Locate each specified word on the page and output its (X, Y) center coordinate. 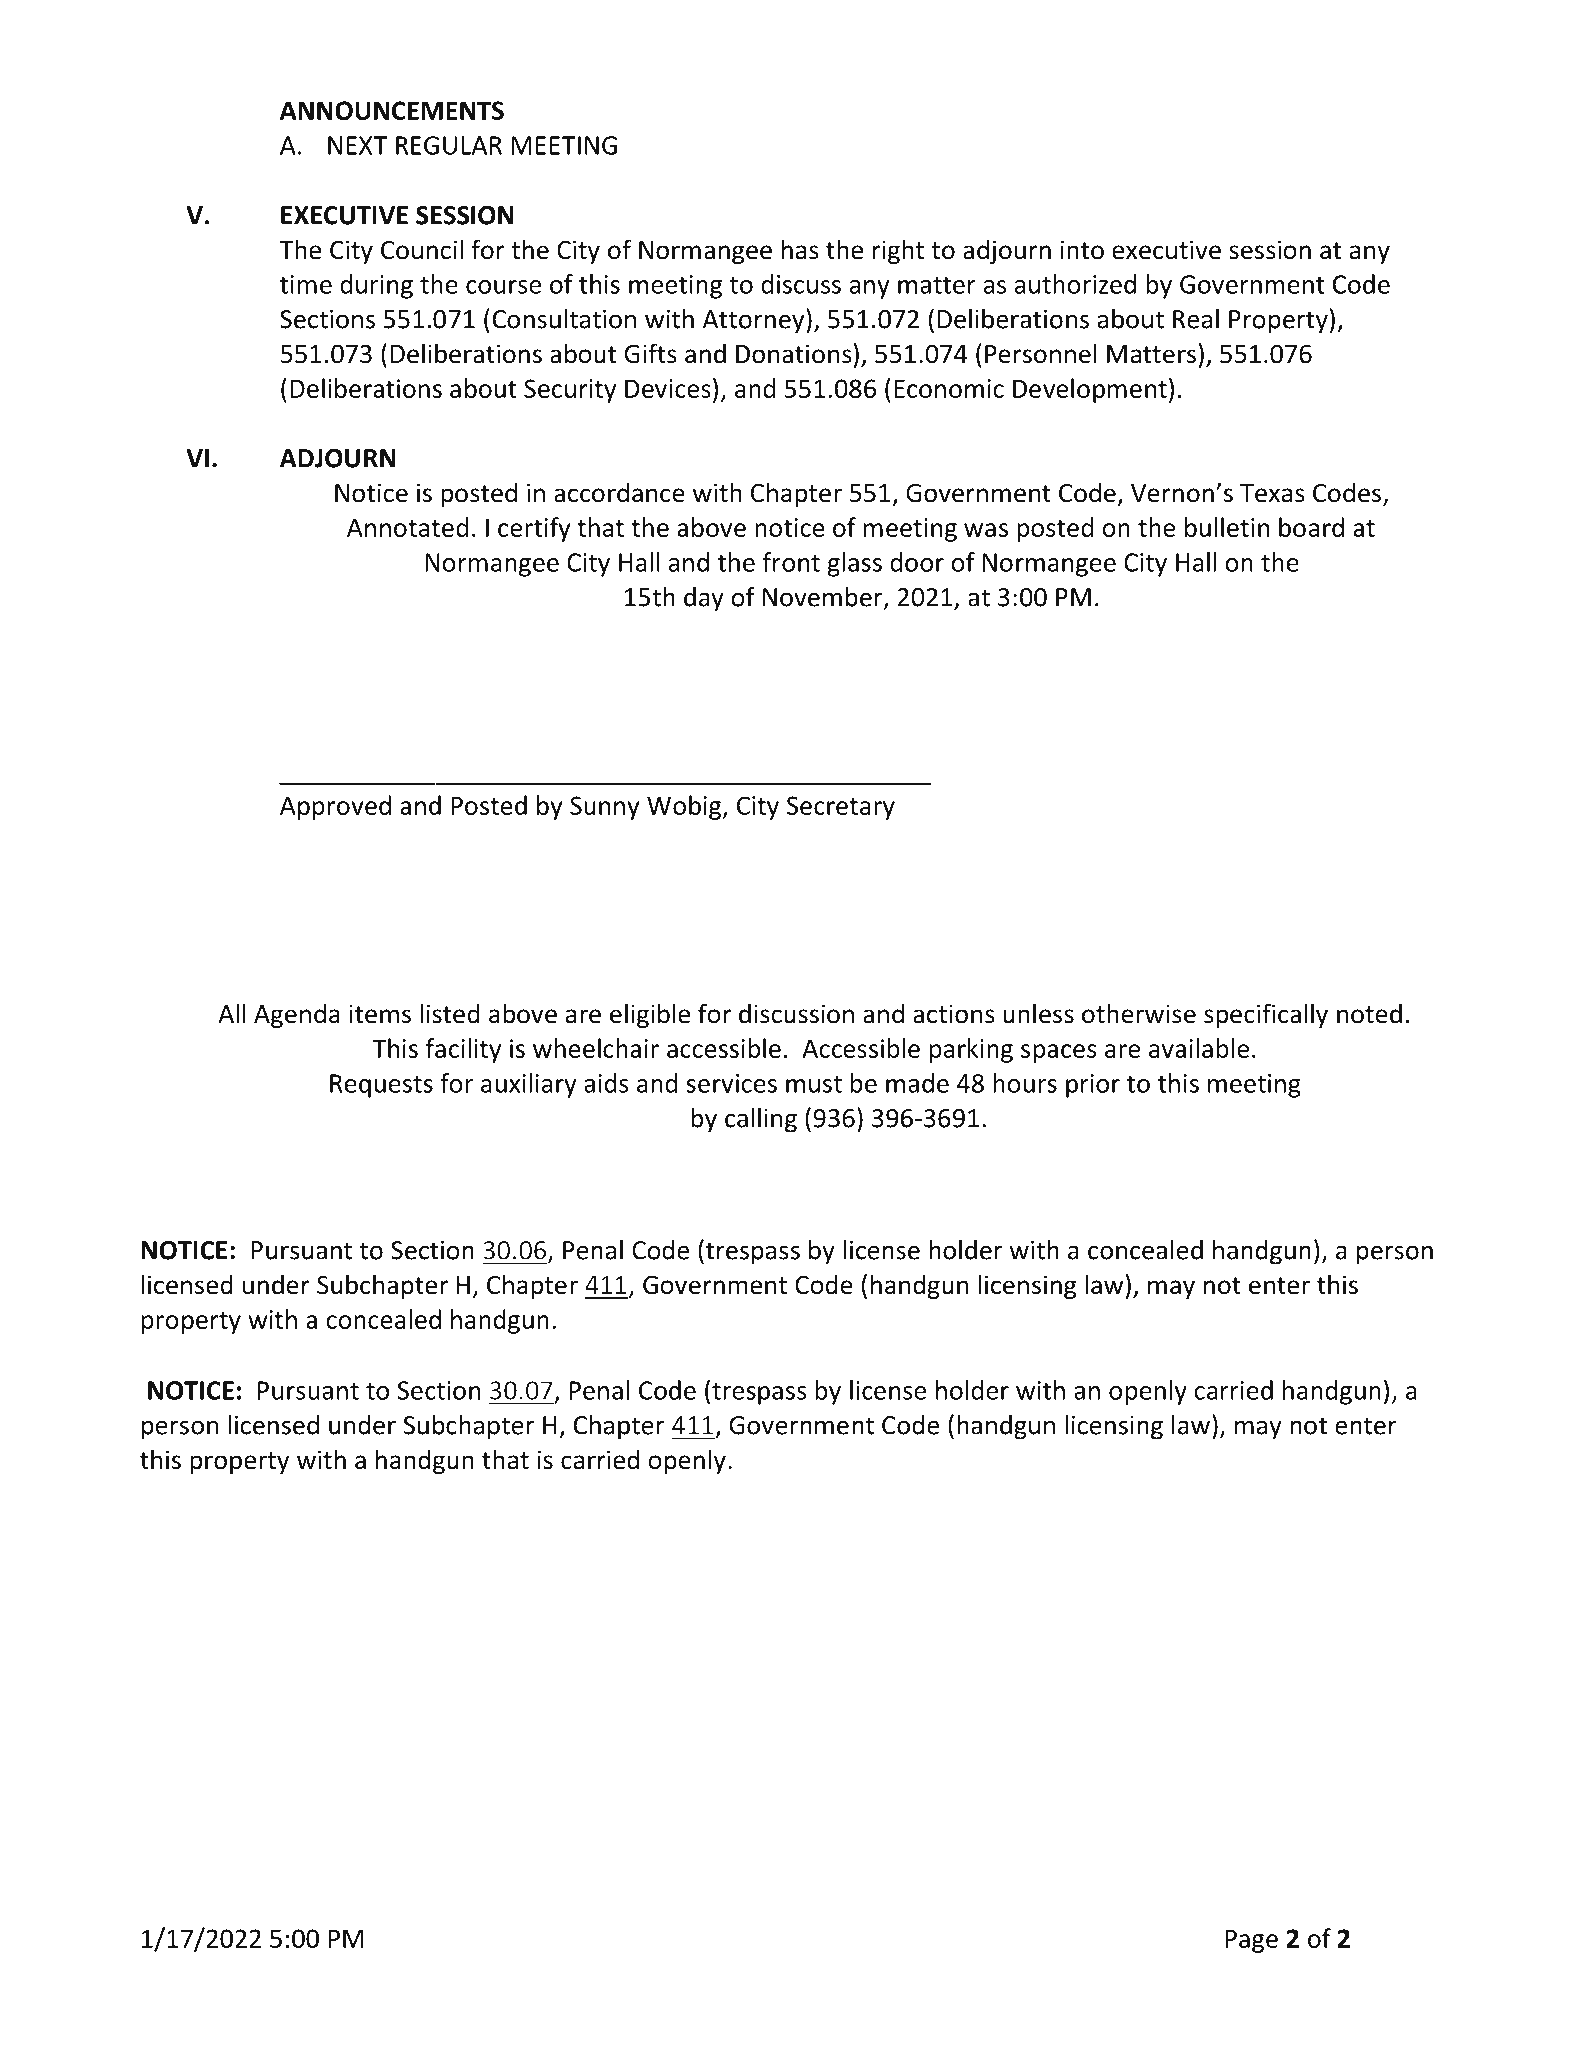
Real (1196, 319)
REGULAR (449, 145)
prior (1093, 1086)
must (814, 1084)
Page (1251, 1941)
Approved (335, 807)
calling (761, 1120)
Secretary (841, 808)
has (800, 249)
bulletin (1227, 527)
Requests (381, 1086)
